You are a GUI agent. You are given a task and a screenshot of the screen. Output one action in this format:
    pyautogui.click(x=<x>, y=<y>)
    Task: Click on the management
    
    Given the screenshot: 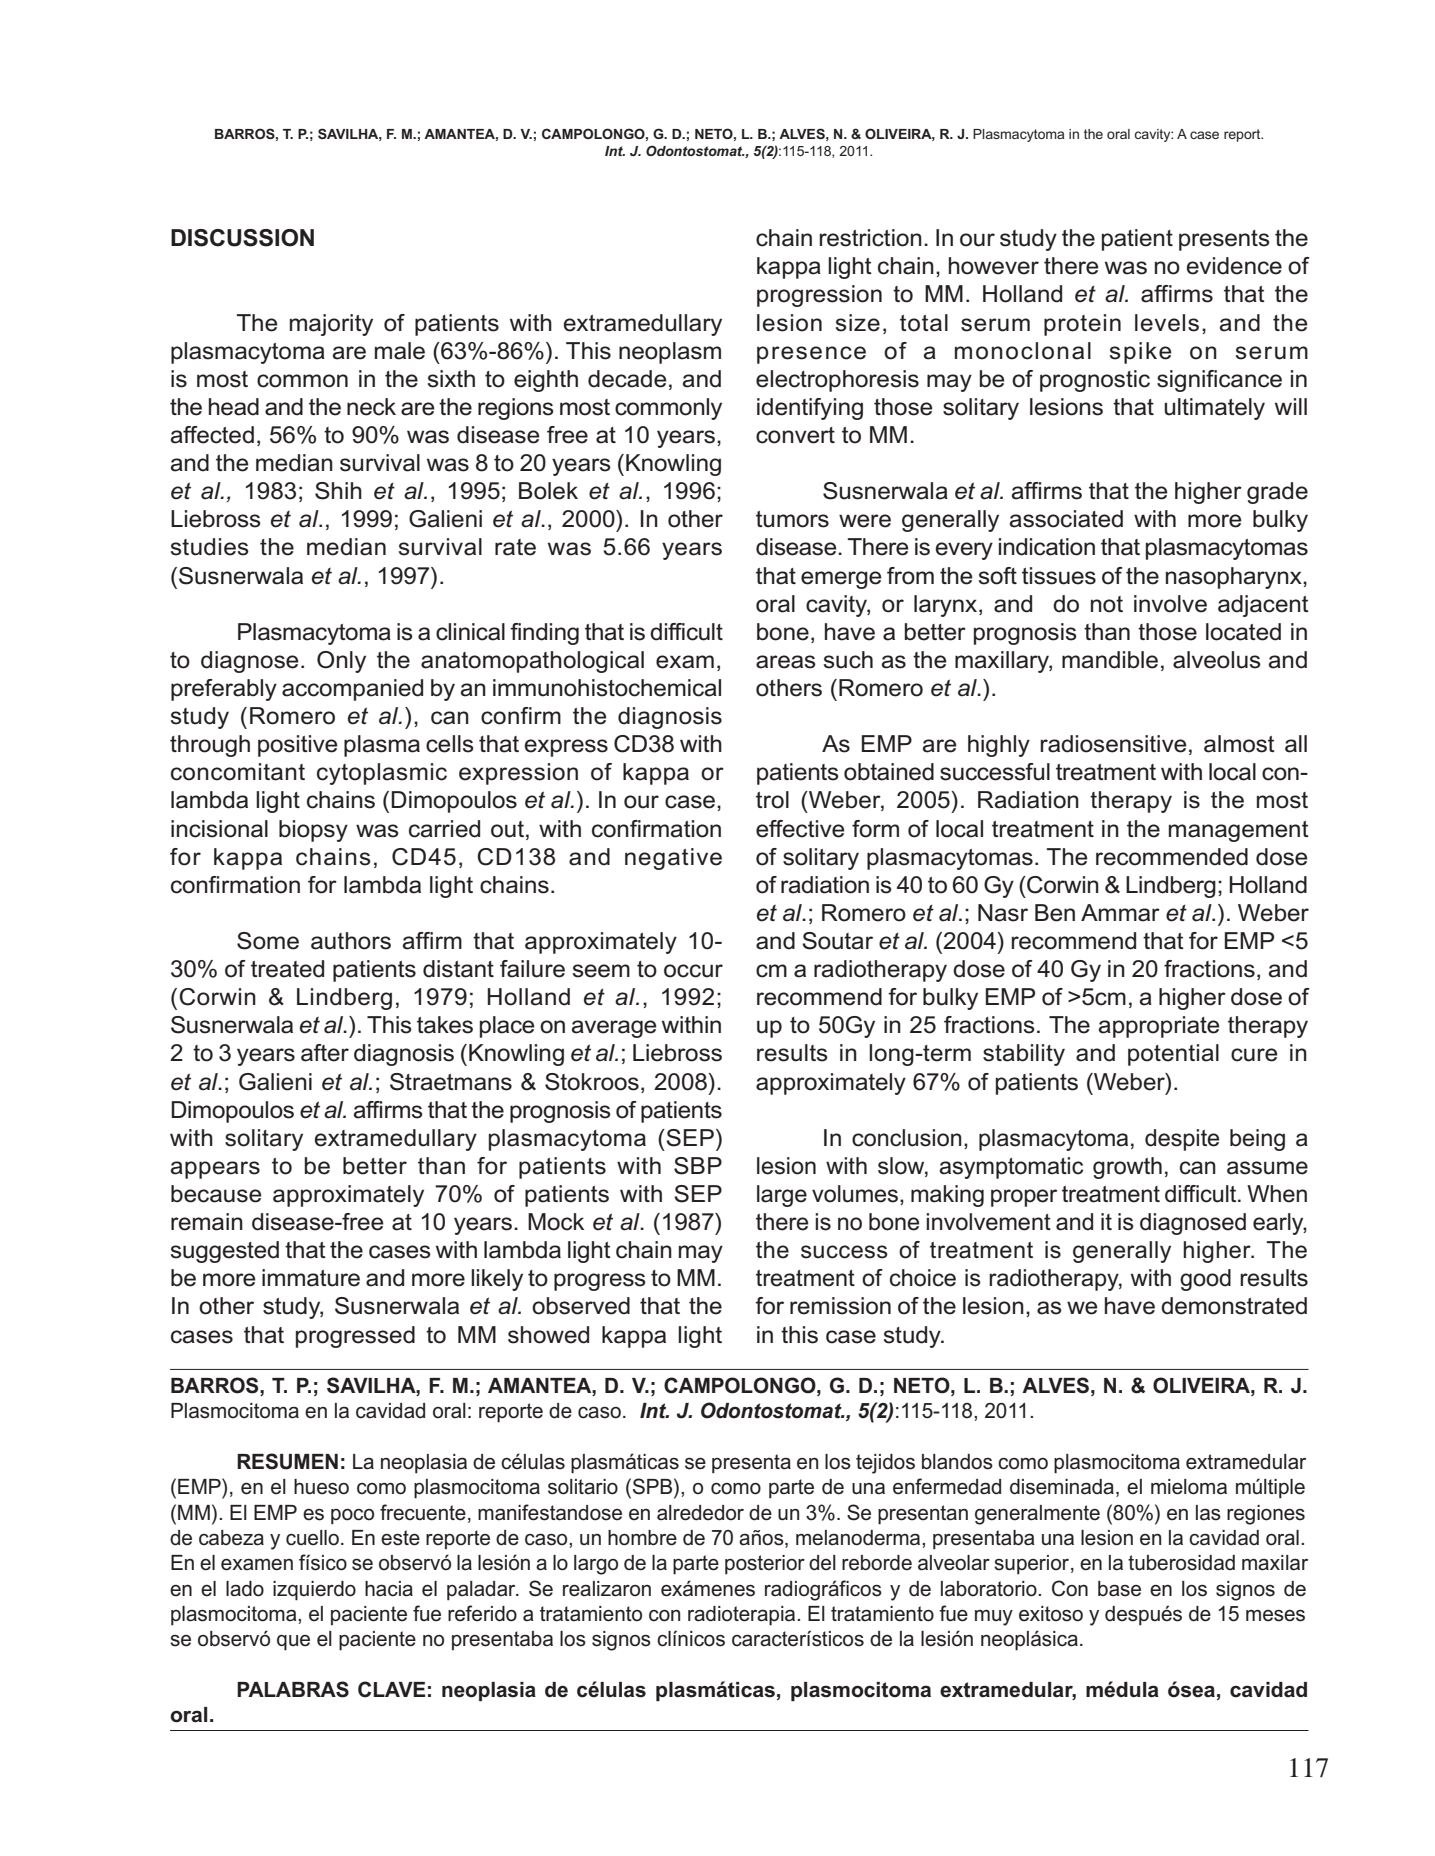 What is the action you would take?
    pyautogui.click(x=1239, y=831)
